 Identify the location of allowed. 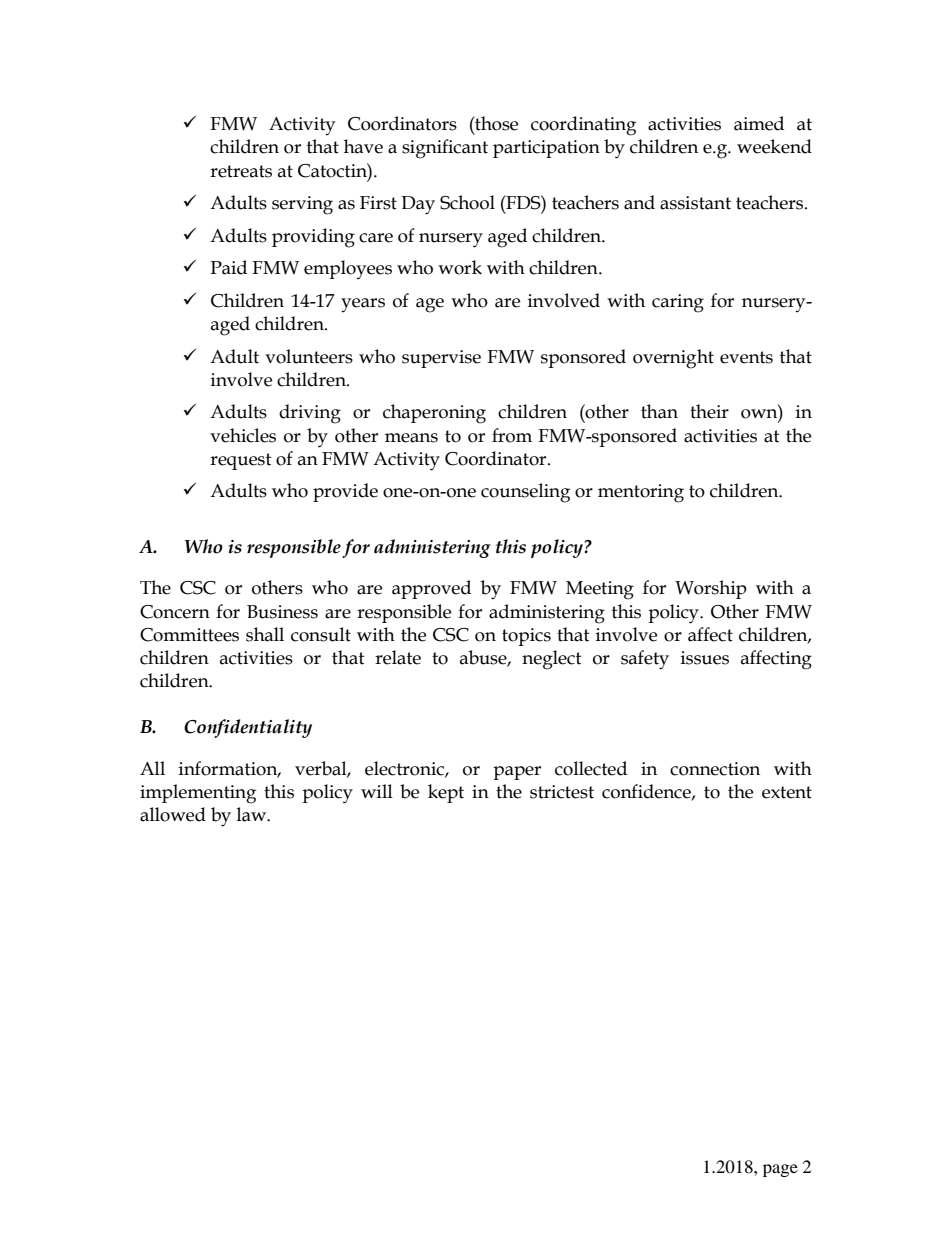
(173, 814).
